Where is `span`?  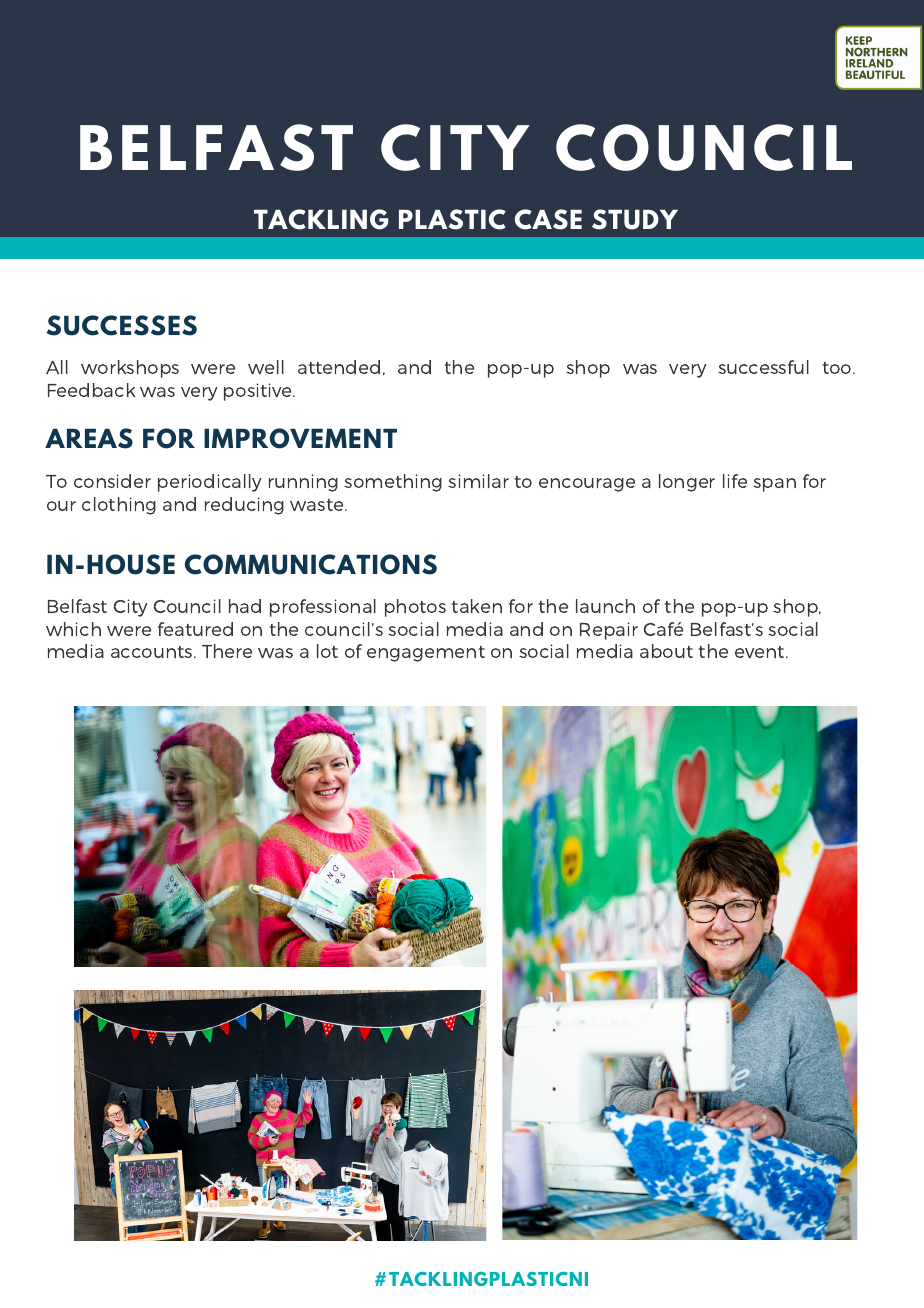 span is located at coordinates (774, 485).
